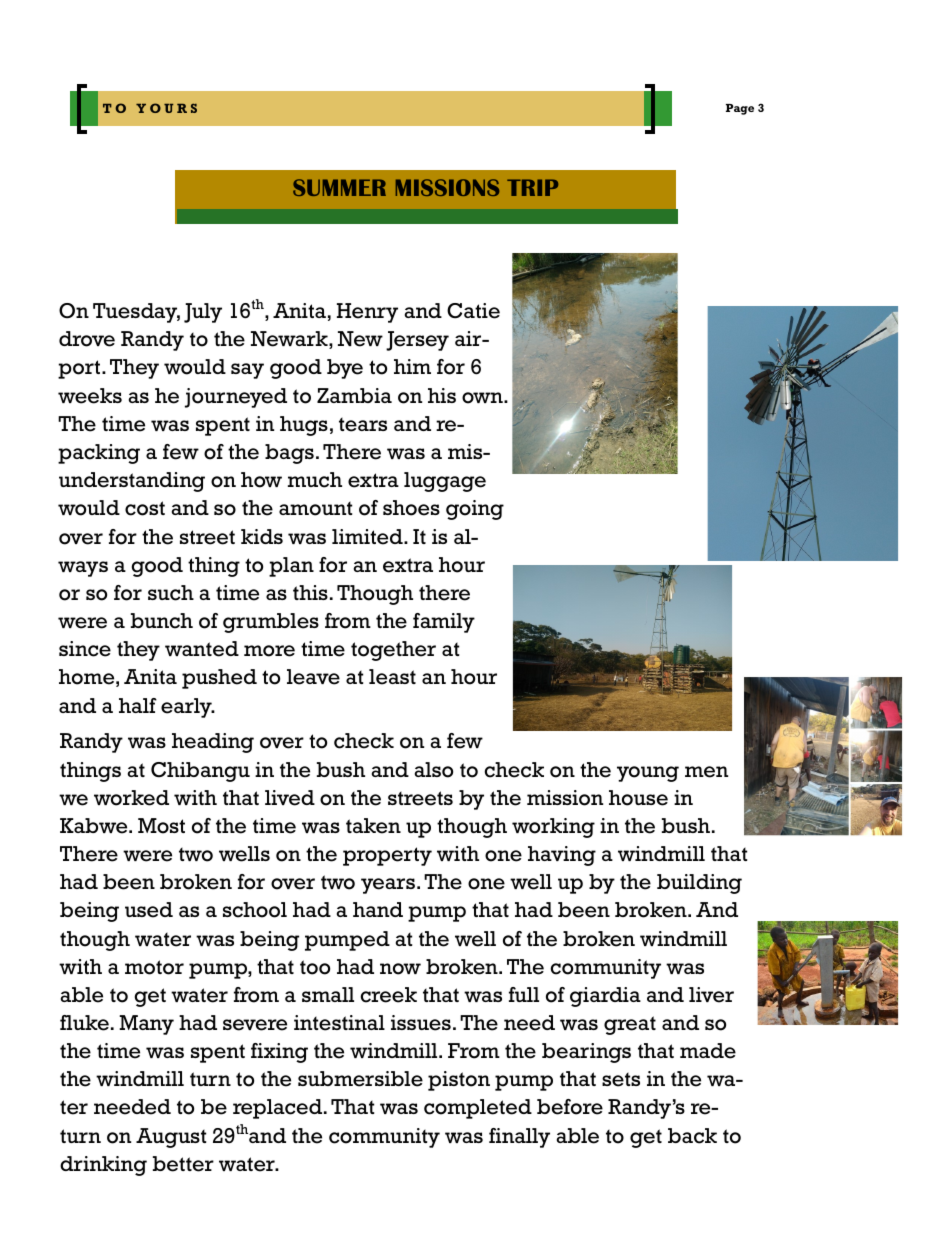 This screenshot has height=1233, width=952. What do you see at coordinates (236, 398) in the screenshot?
I see `journeyed` at bounding box center [236, 398].
